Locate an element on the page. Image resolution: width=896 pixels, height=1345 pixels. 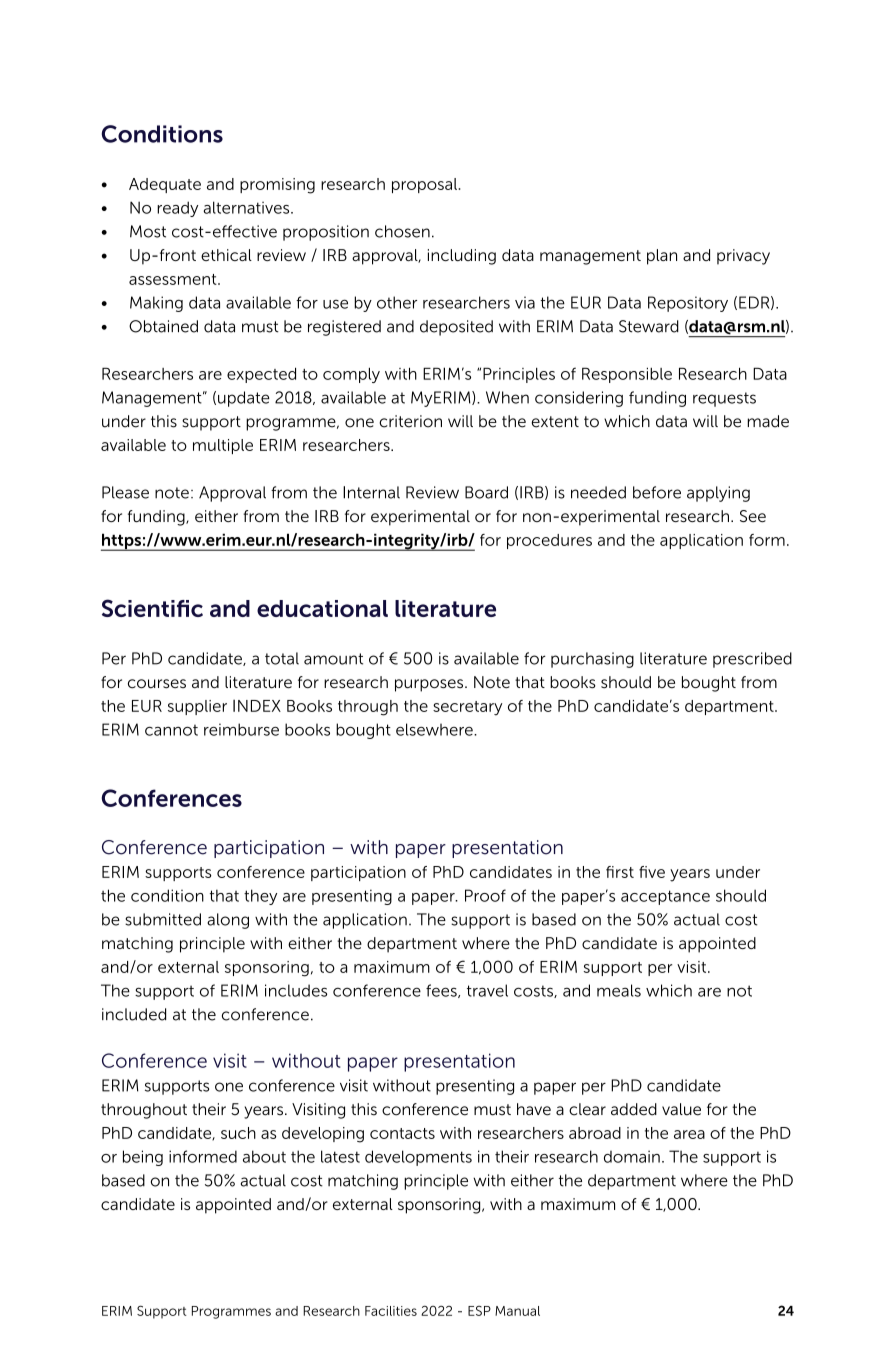
proposal is located at coordinates (424, 185).
